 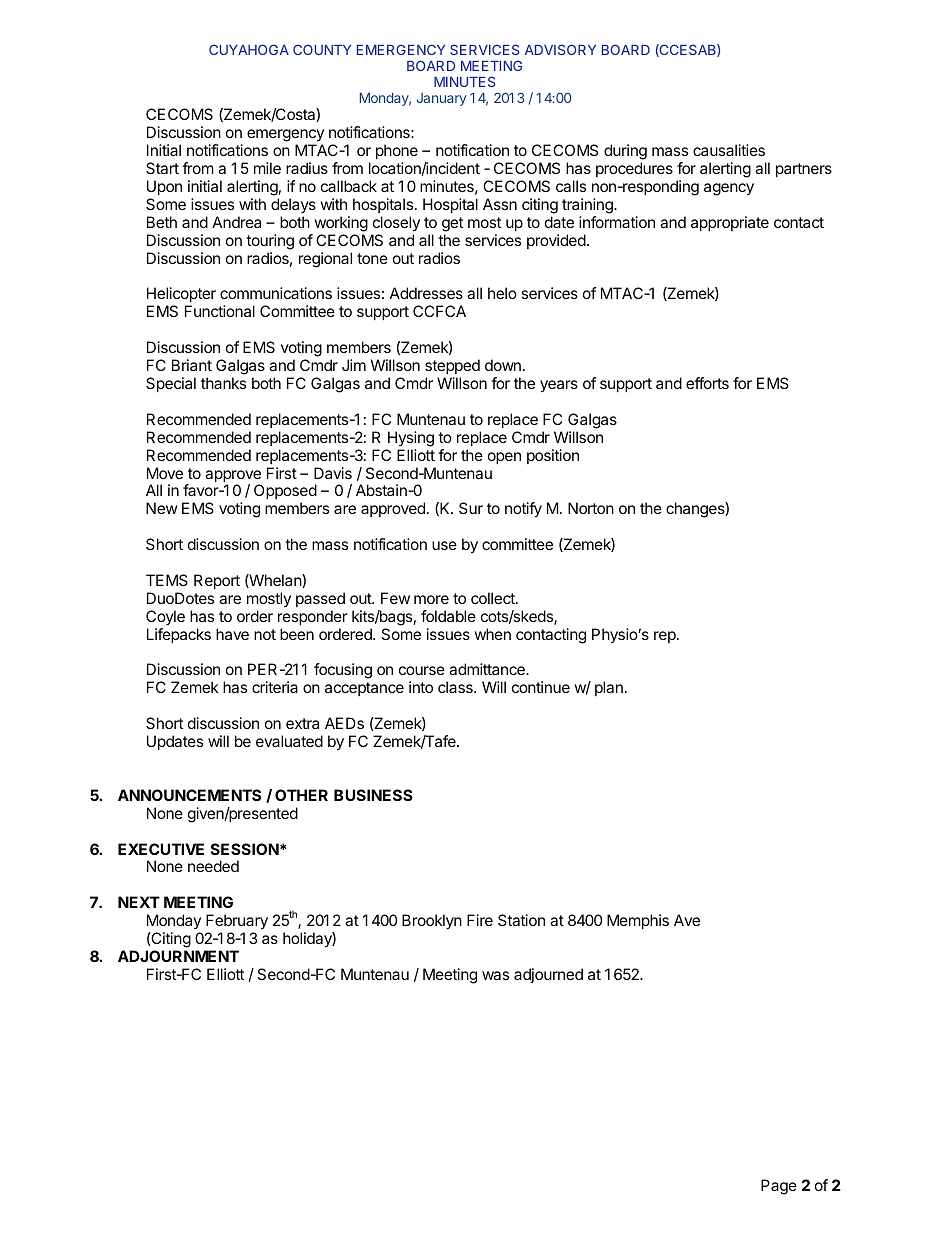 What do you see at coordinates (165, 473) in the screenshot?
I see `Move` at bounding box center [165, 473].
